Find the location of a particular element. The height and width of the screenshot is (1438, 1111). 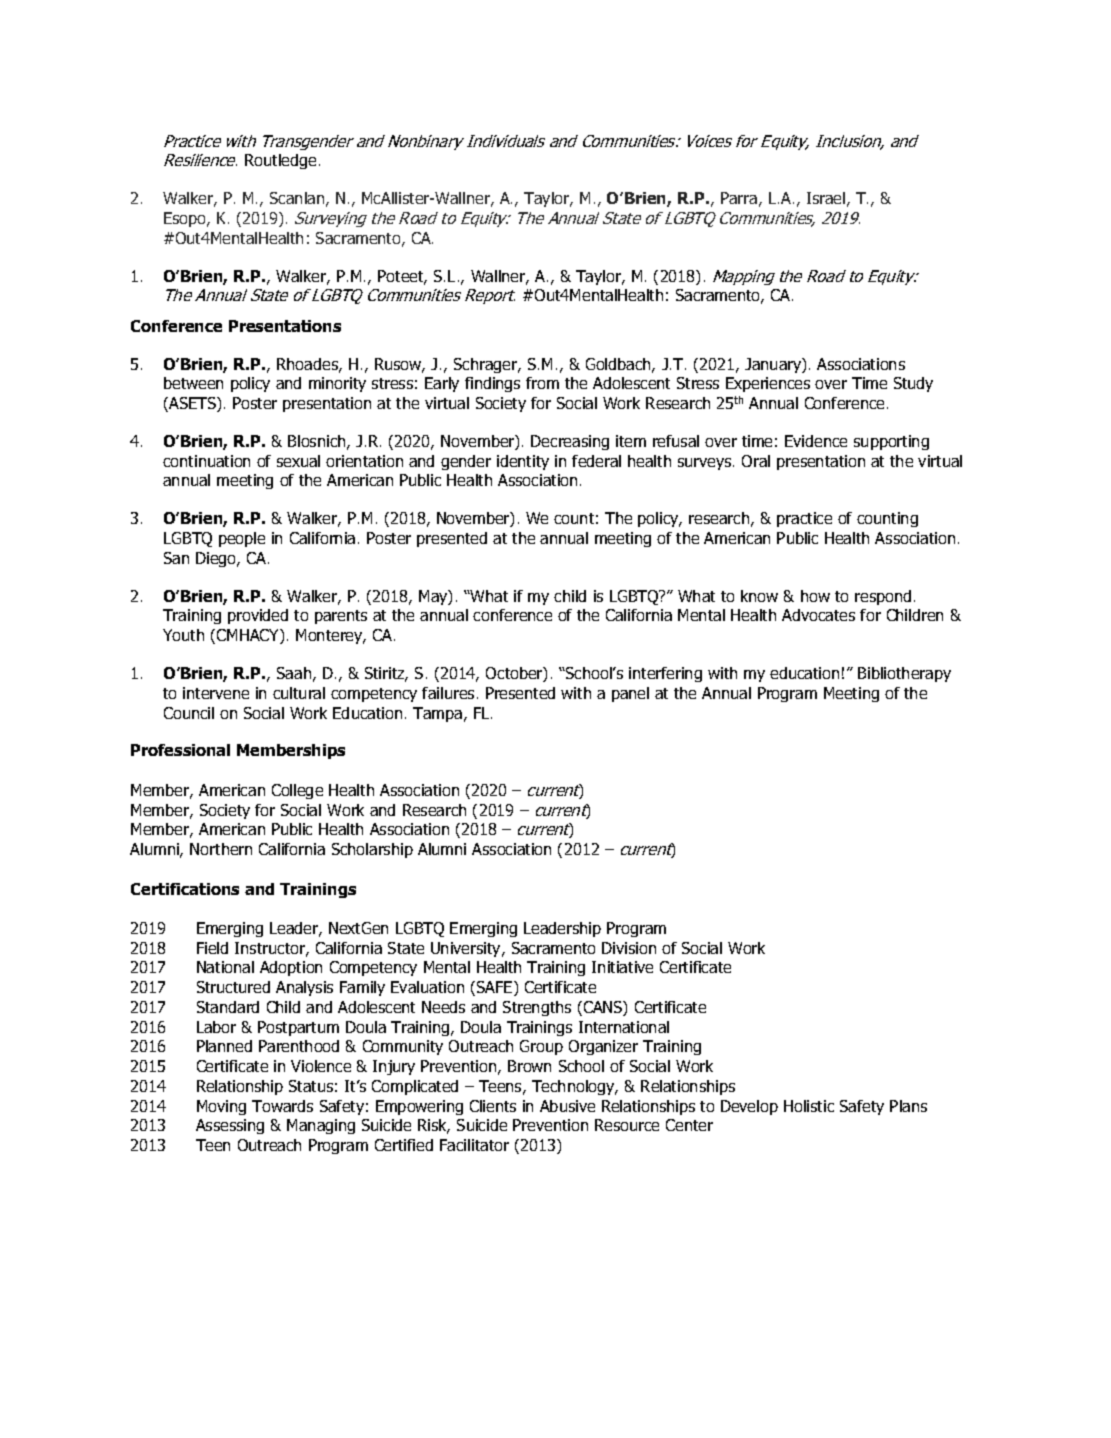

University is located at coordinates (467, 949).
